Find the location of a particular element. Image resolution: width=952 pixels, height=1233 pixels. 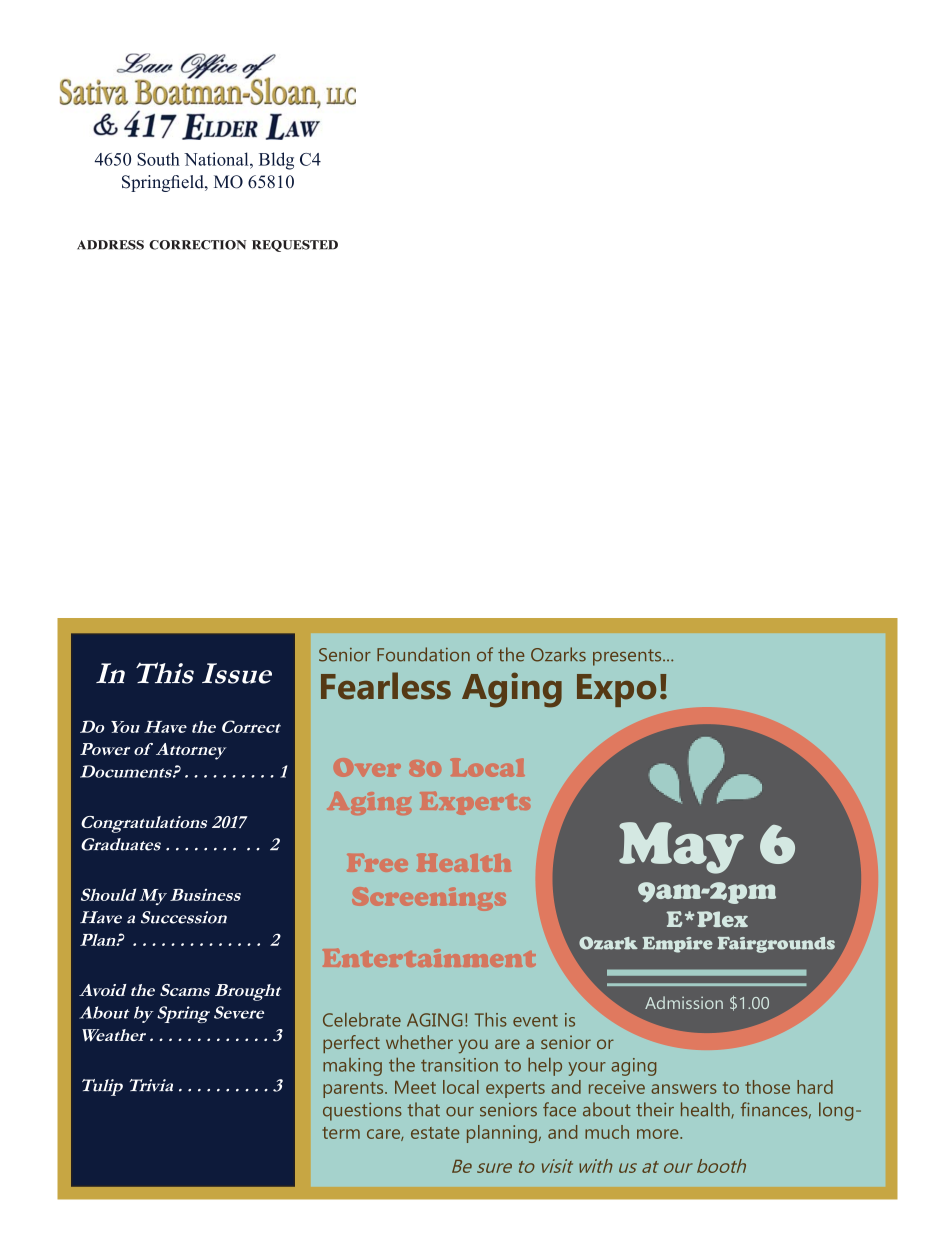

presents is located at coordinates (628, 657).
